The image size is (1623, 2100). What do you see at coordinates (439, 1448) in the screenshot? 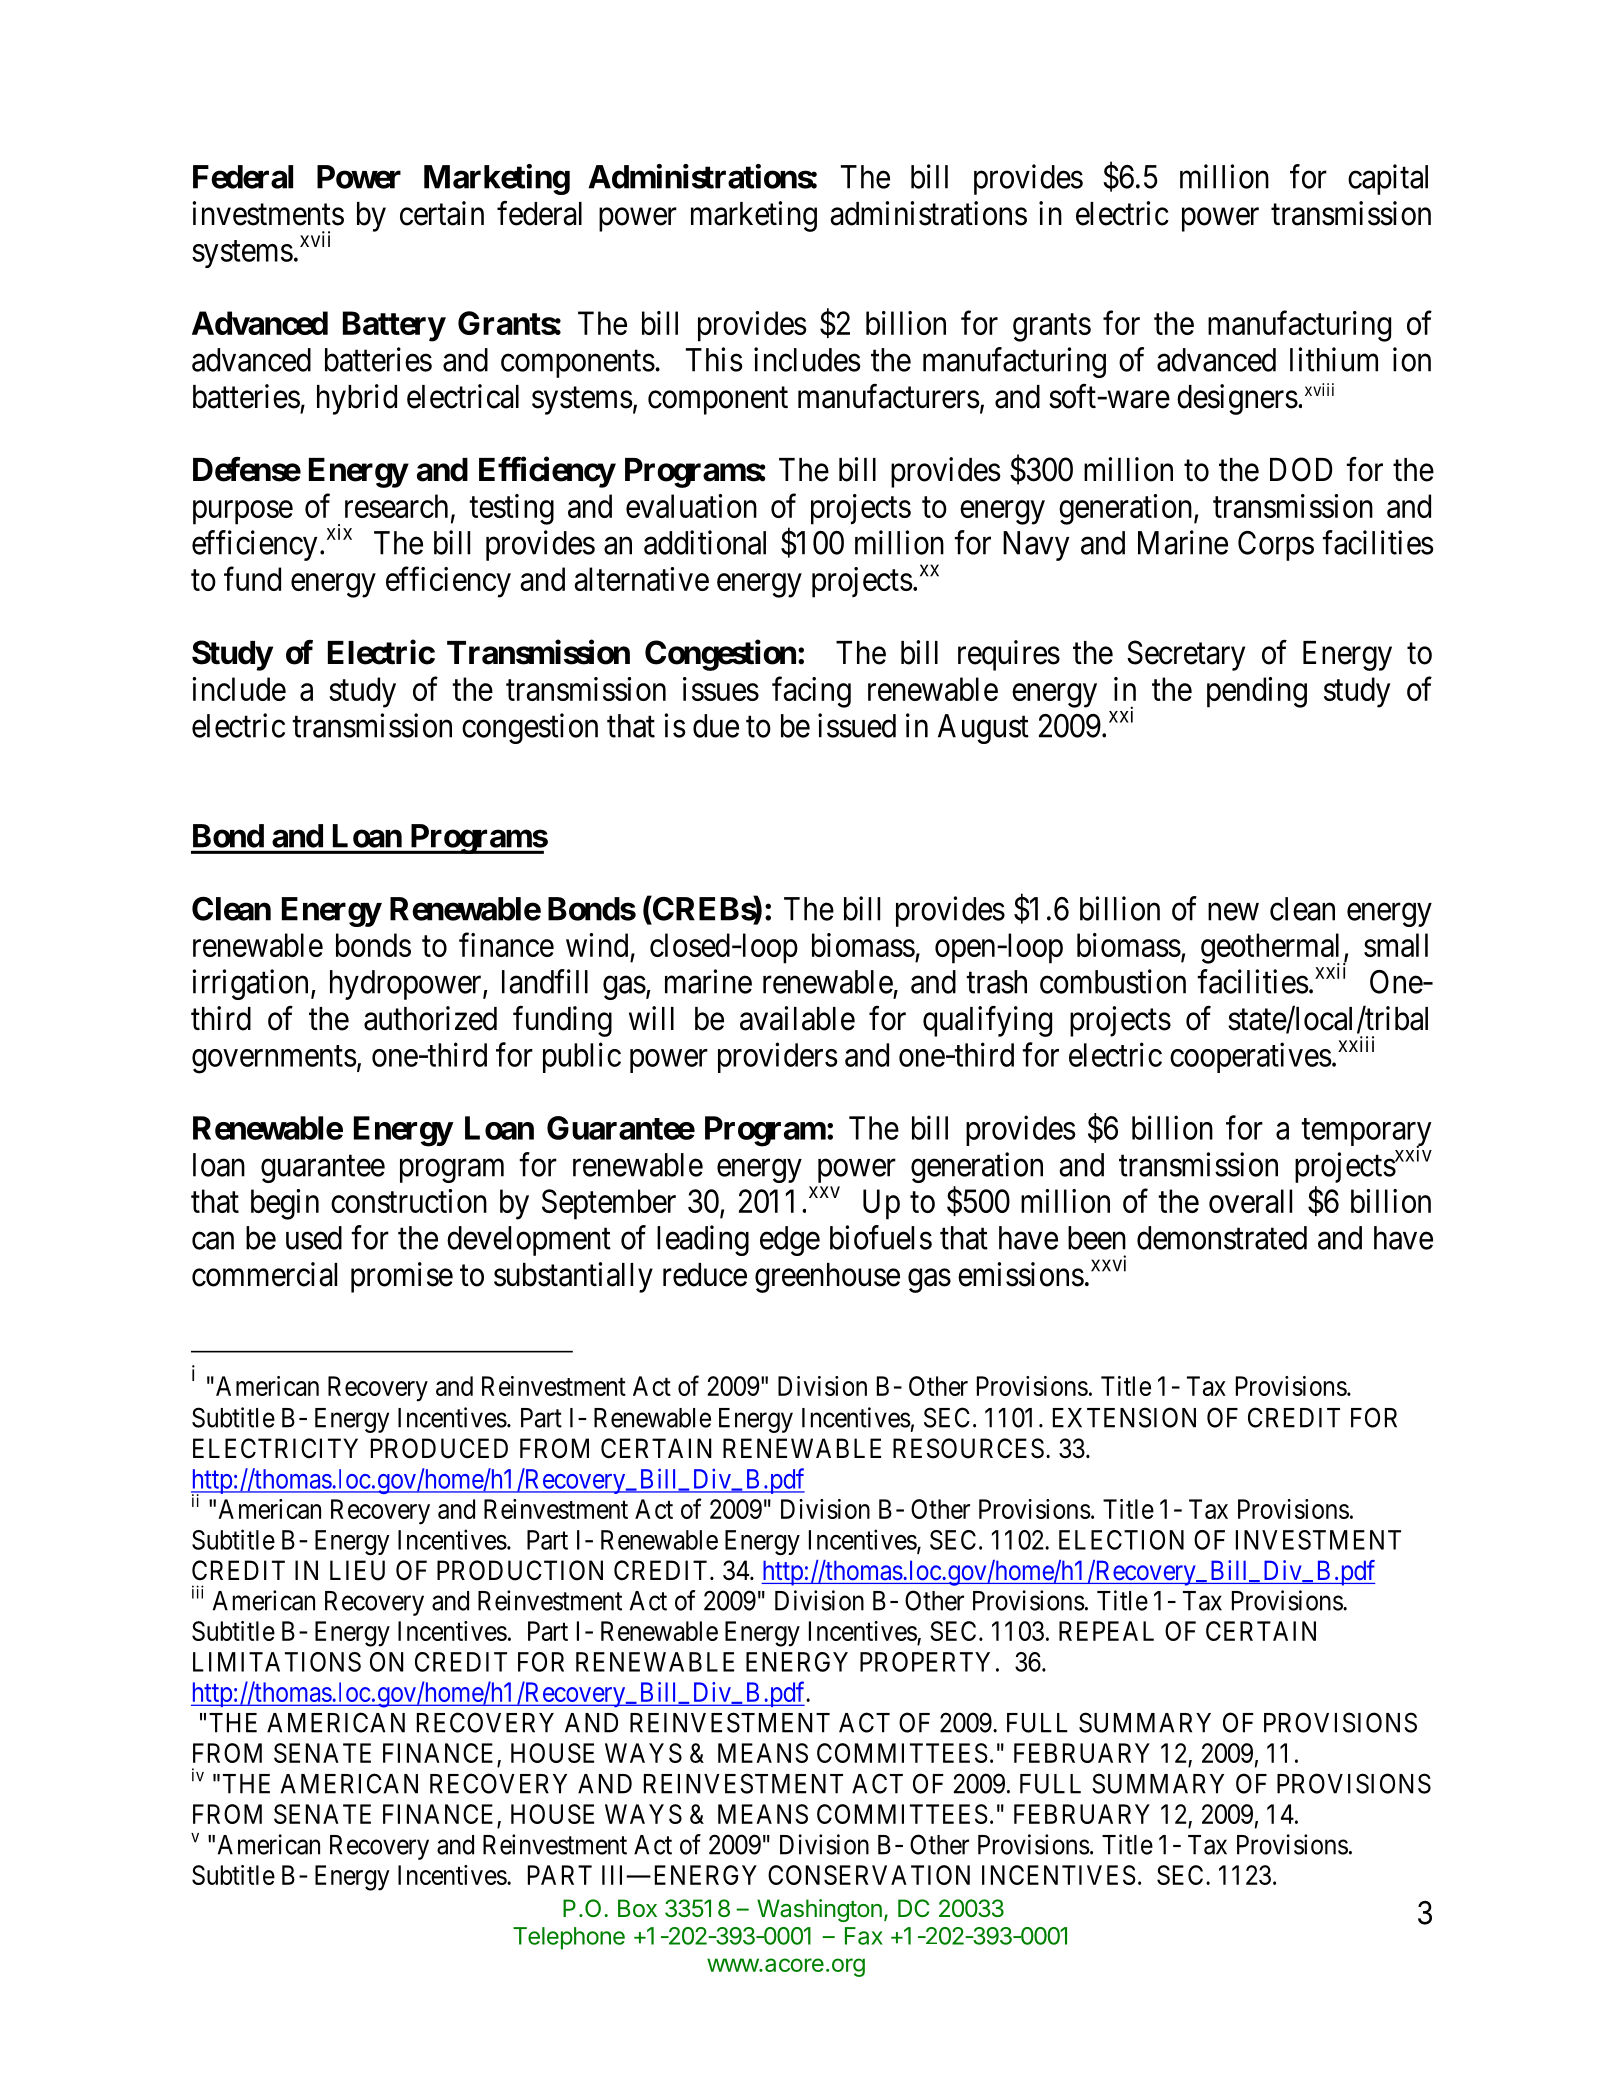
I see `PRODUCED` at bounding box center [439, 1448].
